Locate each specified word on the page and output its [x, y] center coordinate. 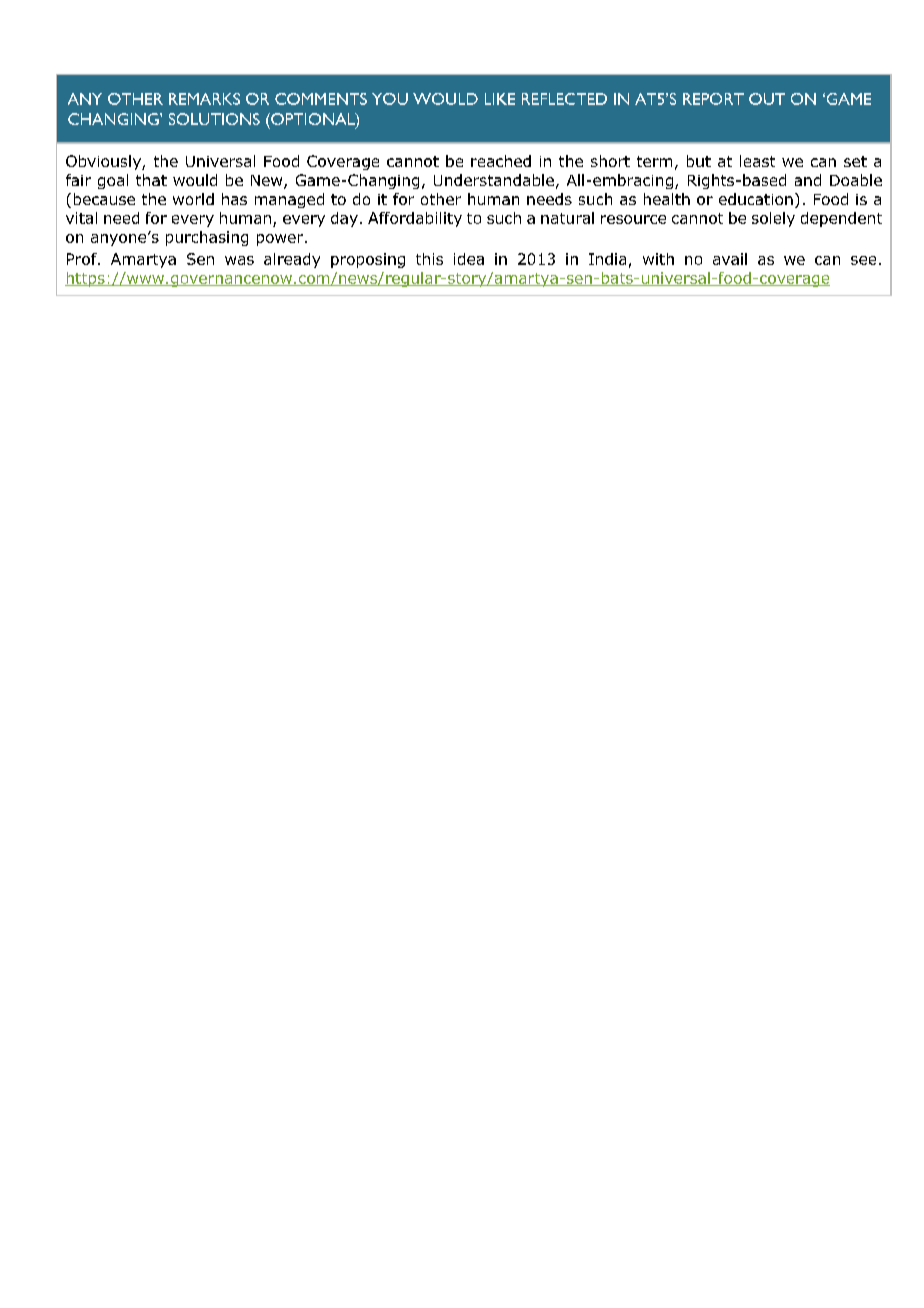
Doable [856, 180]
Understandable [494, 180]
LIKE [500, 99]
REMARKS [204, 99]
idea [469, 259]
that [151, 180]
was [239, 260]
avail [730, 259]
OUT [767, 99]
